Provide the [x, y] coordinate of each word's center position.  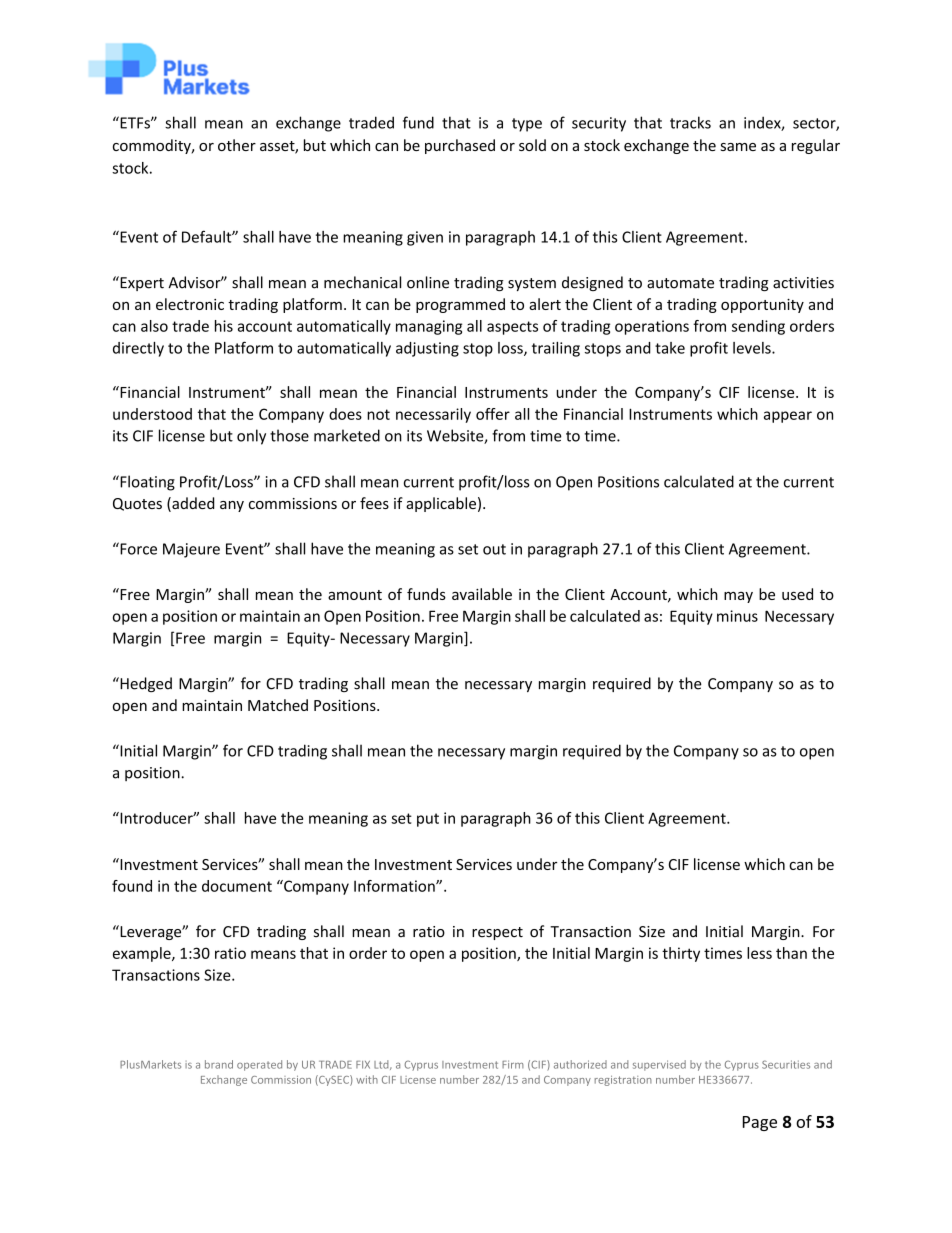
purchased [460, 146]
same [738, 147]
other [237, 145]
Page [760, 1123]
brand [219, 1064]
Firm [513, 1064]
